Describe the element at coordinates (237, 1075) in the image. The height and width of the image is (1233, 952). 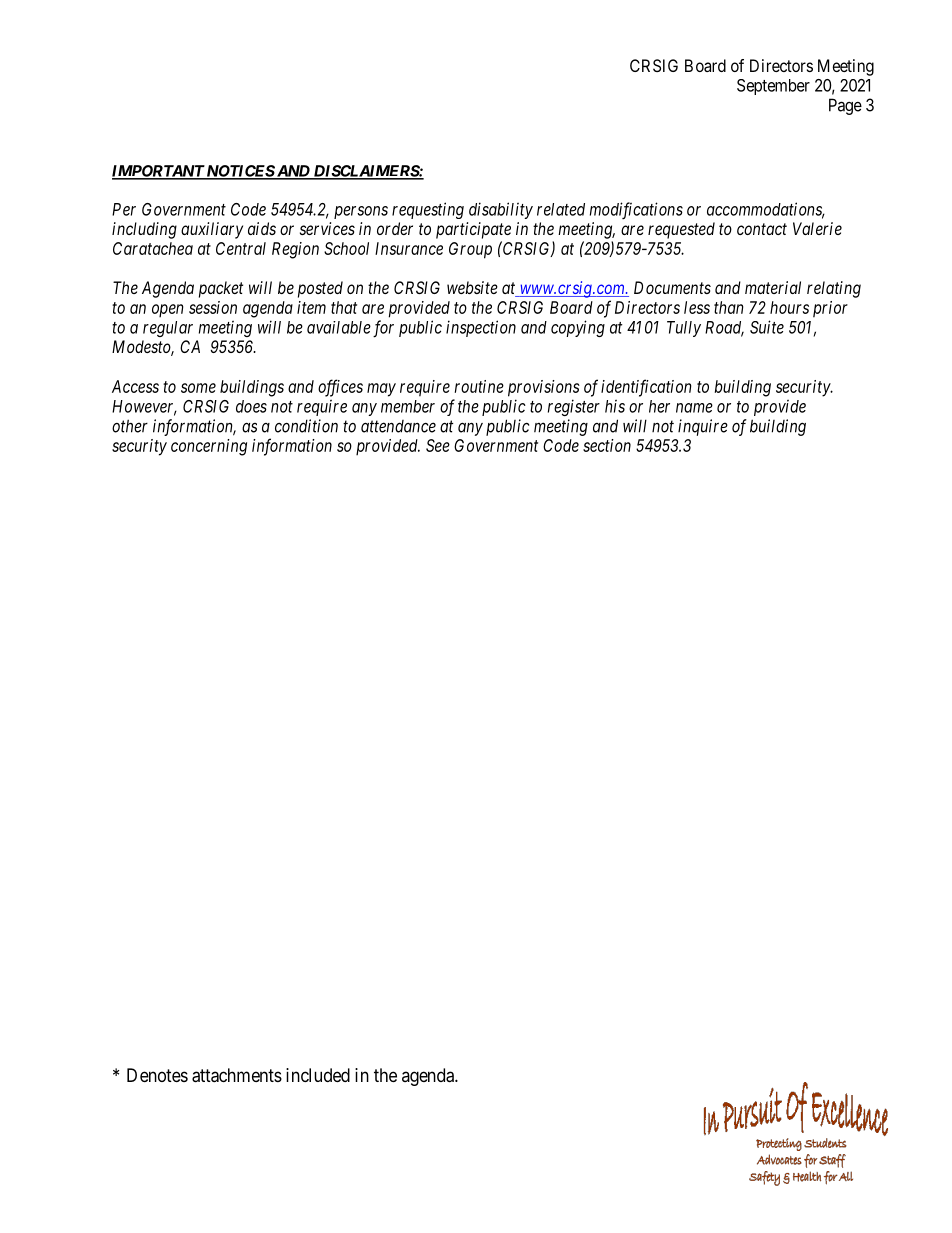
I see `attachments` at that location.
